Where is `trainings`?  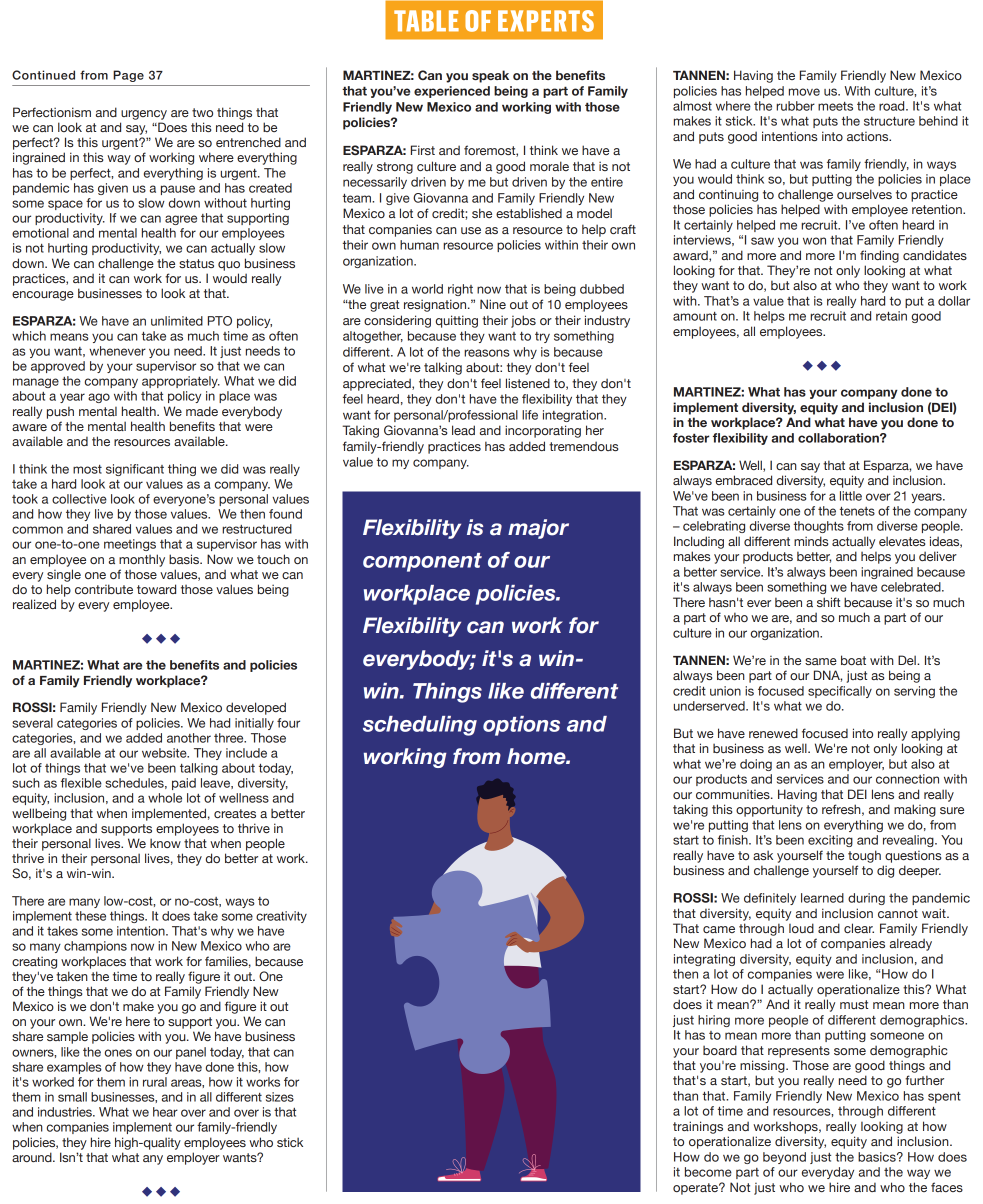
trainings is located at coordinates (698, 1127).
